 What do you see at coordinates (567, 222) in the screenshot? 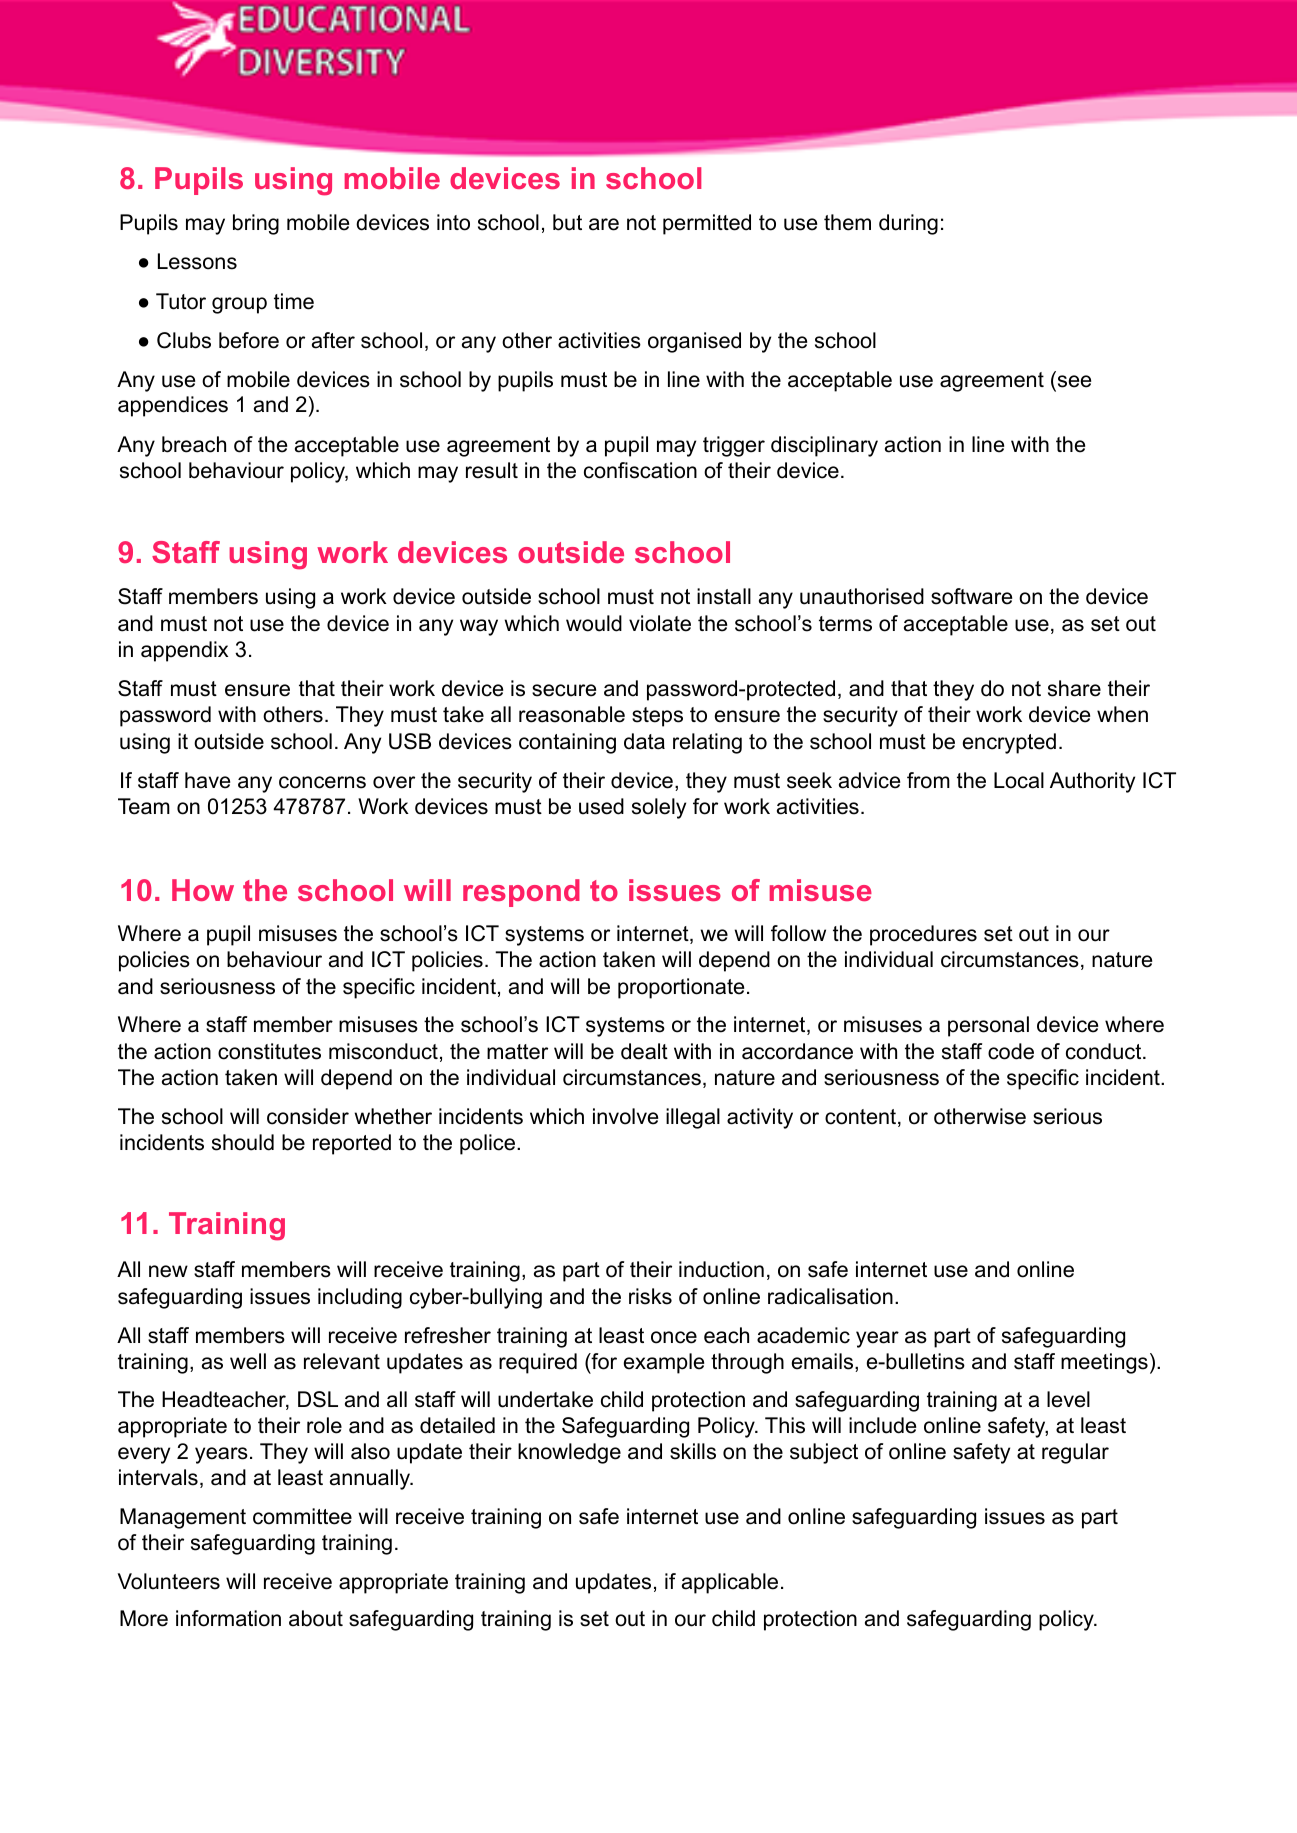
I see `but` at bounding box center [567, 222].
